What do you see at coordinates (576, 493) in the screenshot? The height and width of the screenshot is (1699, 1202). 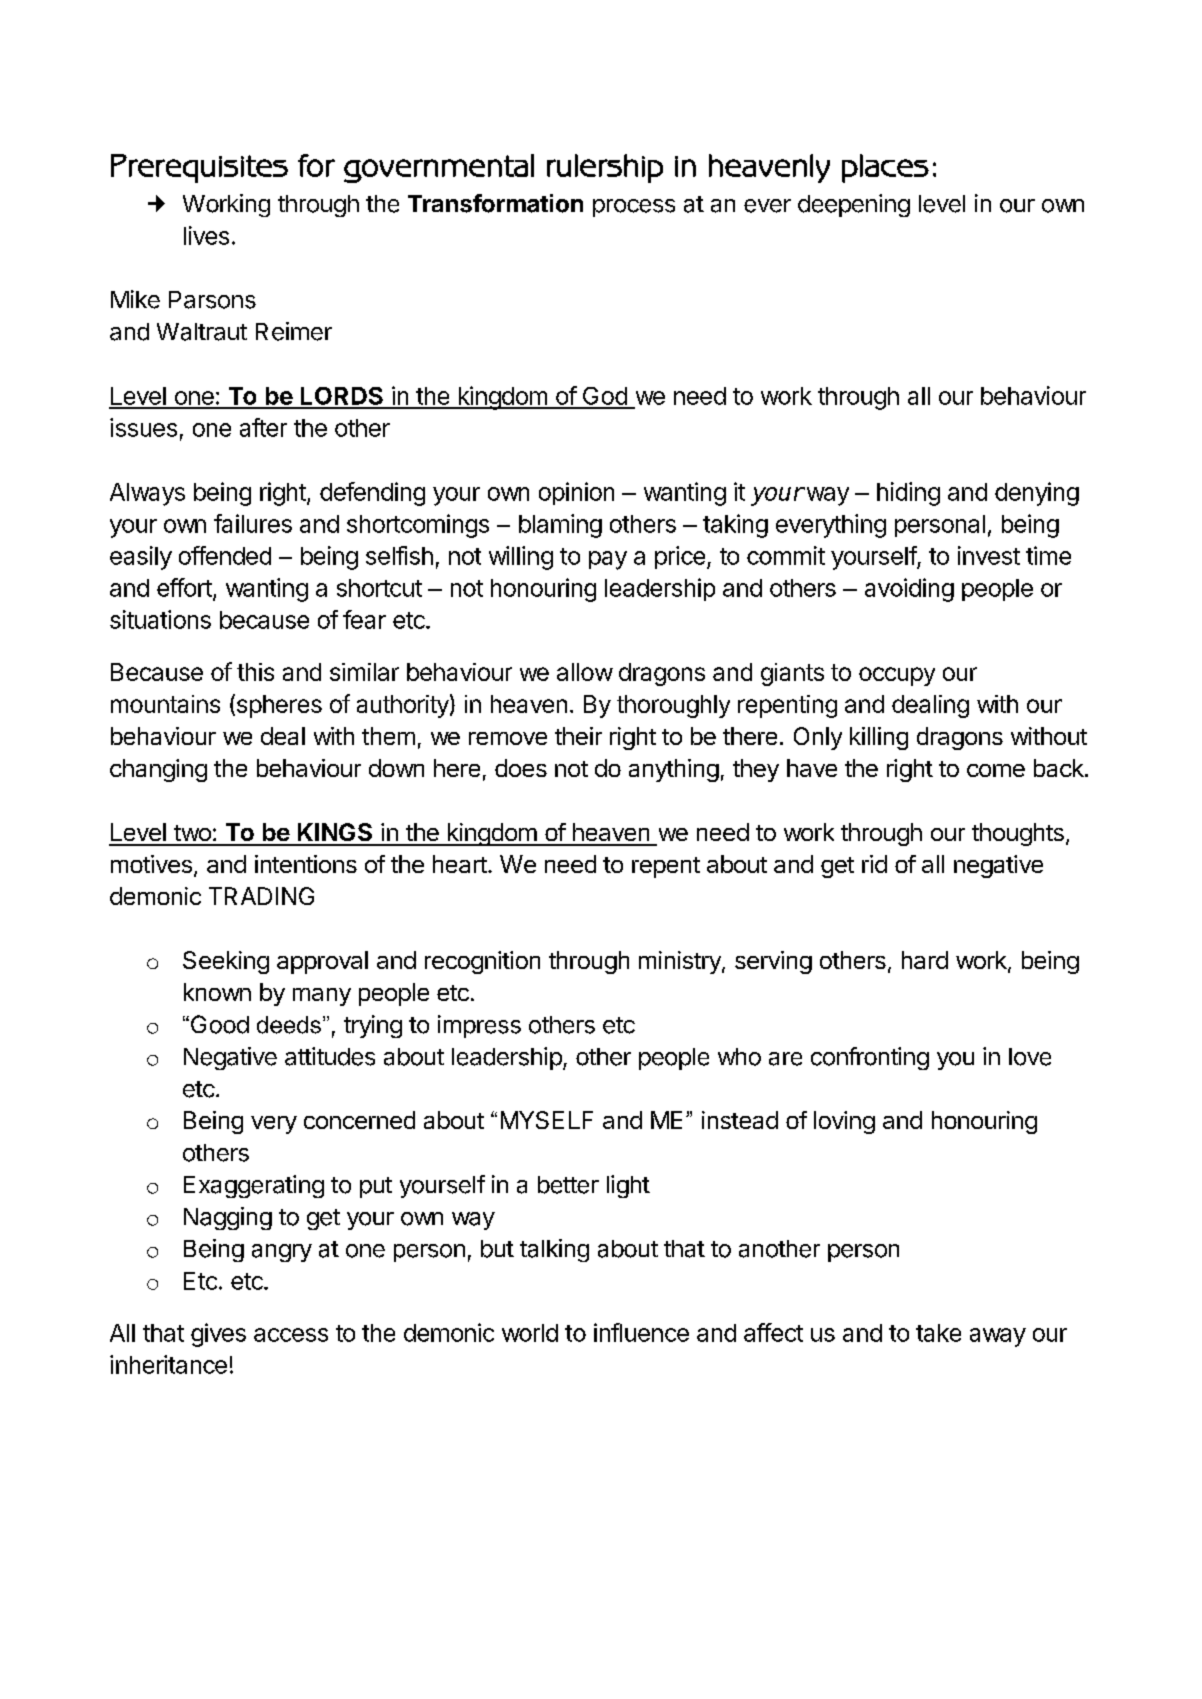 I see `opinion` at bounding box center [576, 493].
